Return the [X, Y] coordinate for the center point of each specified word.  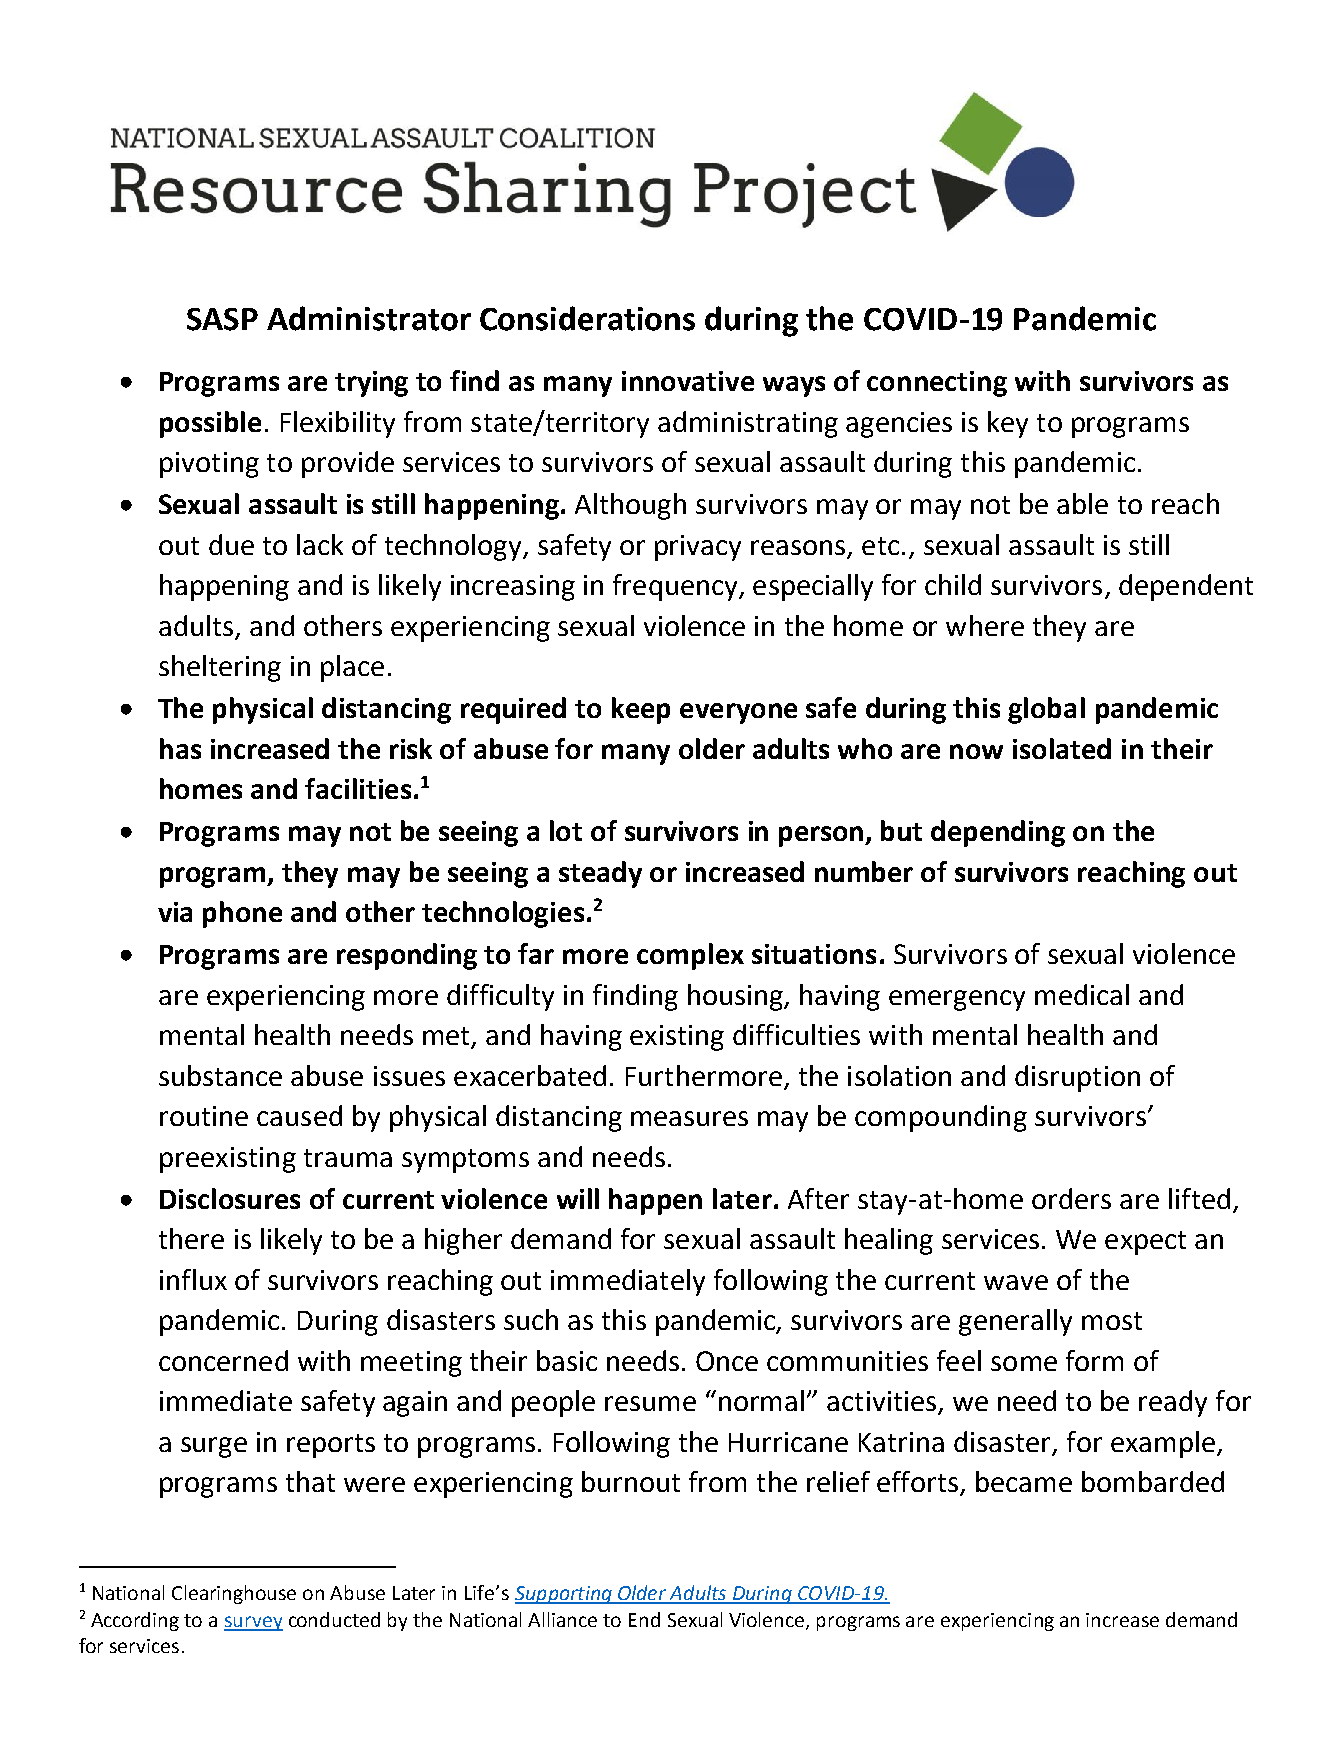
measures [689, 1118]
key [1008, 424]
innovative [688, 381]
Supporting [564, 1595]
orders [1071, 1198]
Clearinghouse [234, 1594]
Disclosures [230, 1198]
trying [371, 384]
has [180, 748]
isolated [1062, 748]
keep [641, 710]
